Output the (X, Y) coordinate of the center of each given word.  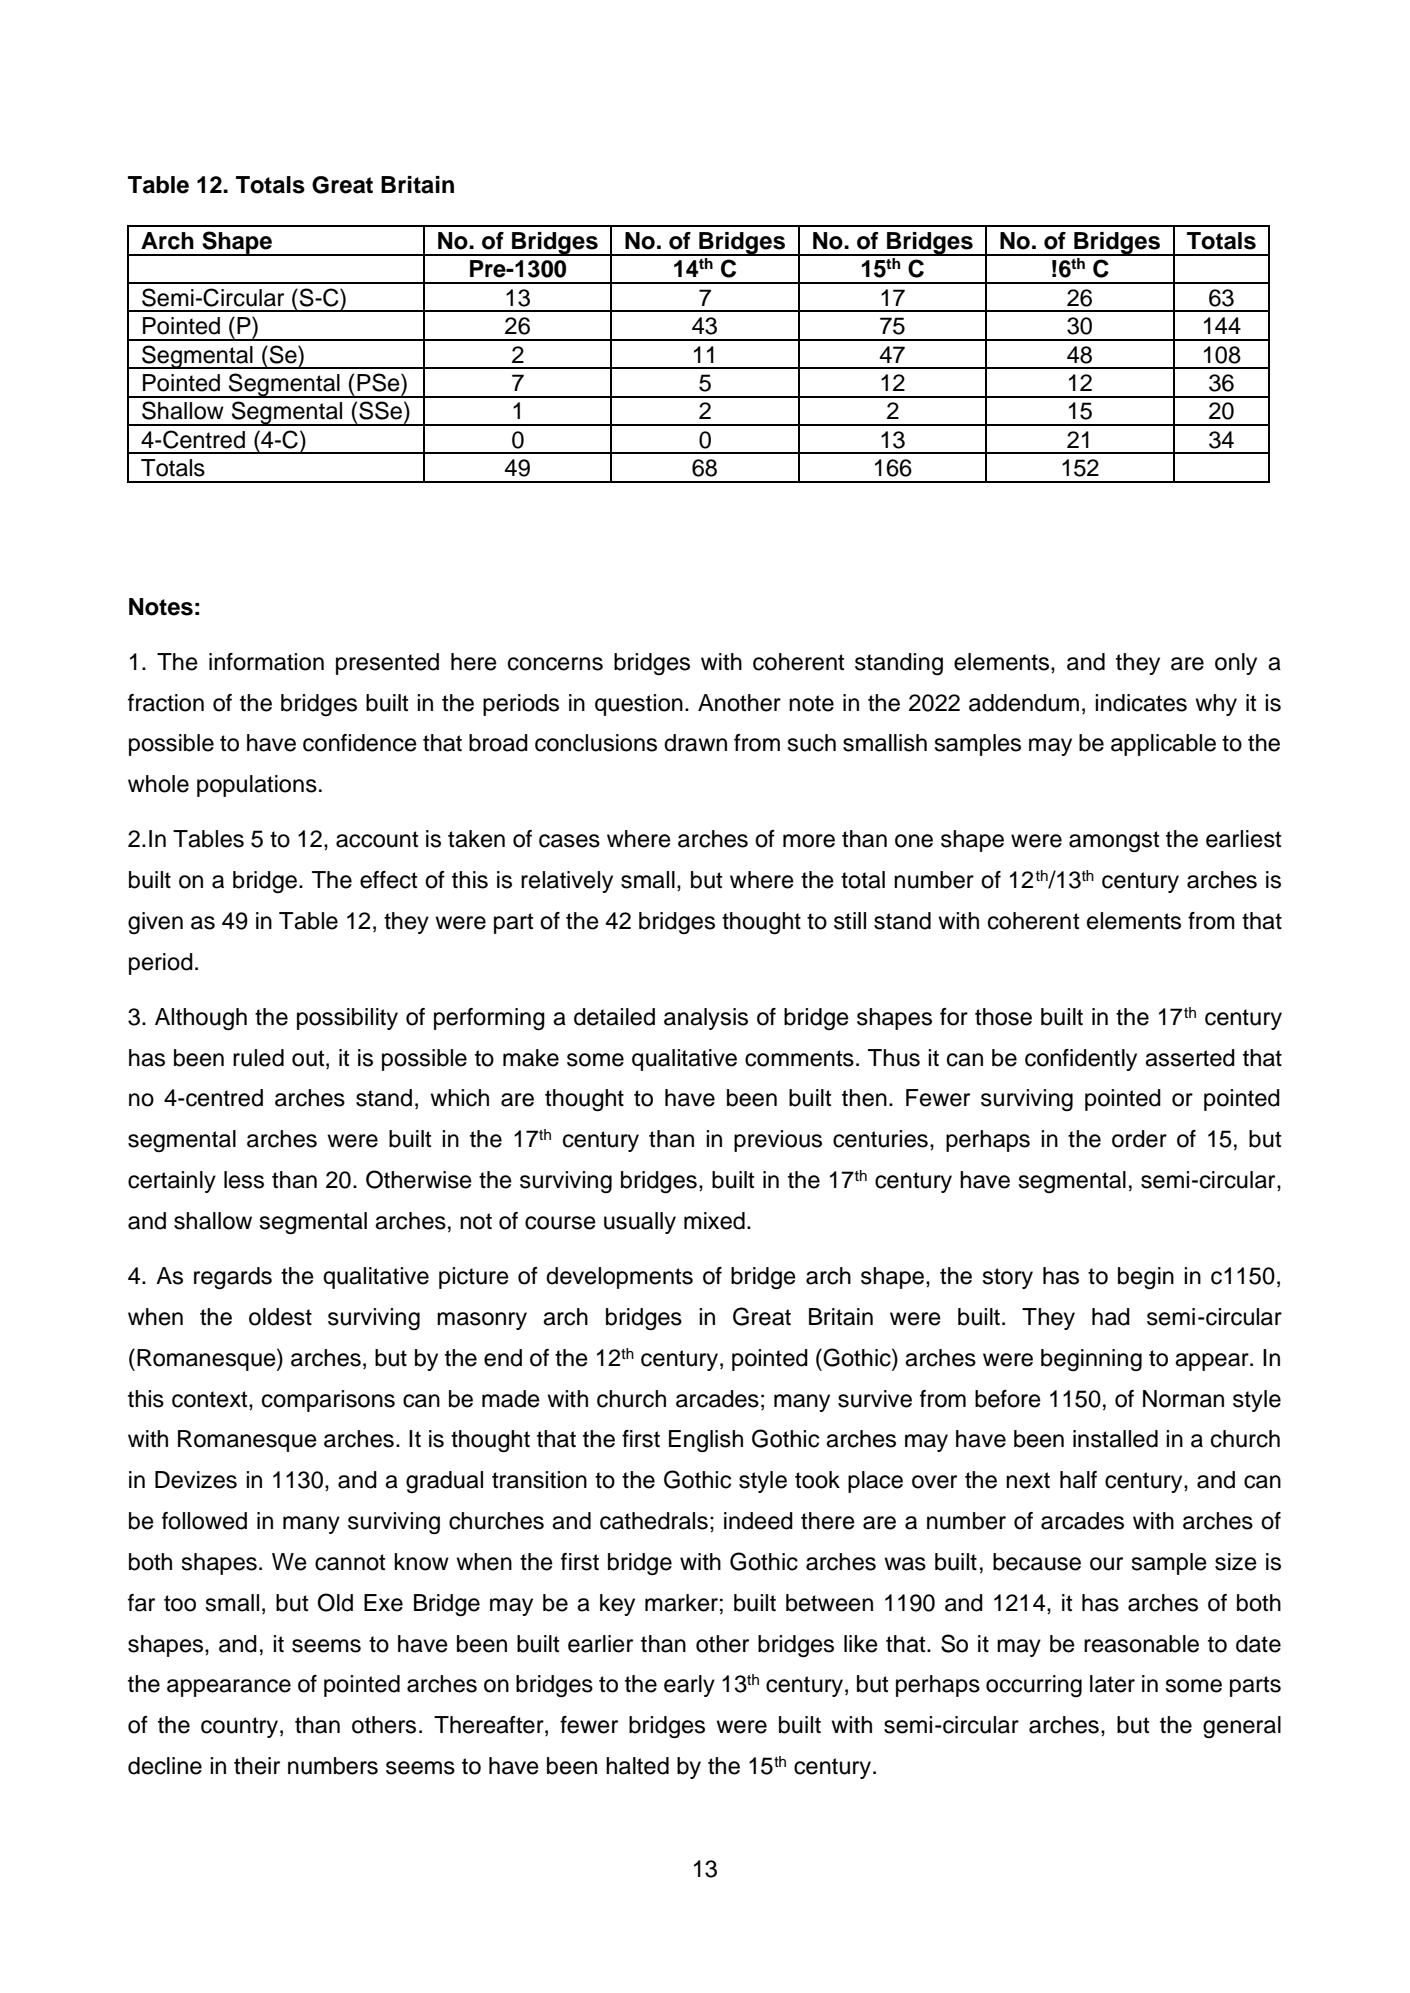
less (244, 1180)
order (1139, 1139)
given (155, 923)
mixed (714, 1221)
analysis (706, 1019)
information (266, 662)
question (639, 705)
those (1003, 1017)
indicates (1141, 703)
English (706, 1441)
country (239, 1727)
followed (204, 1521)
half (1078, 1480)
